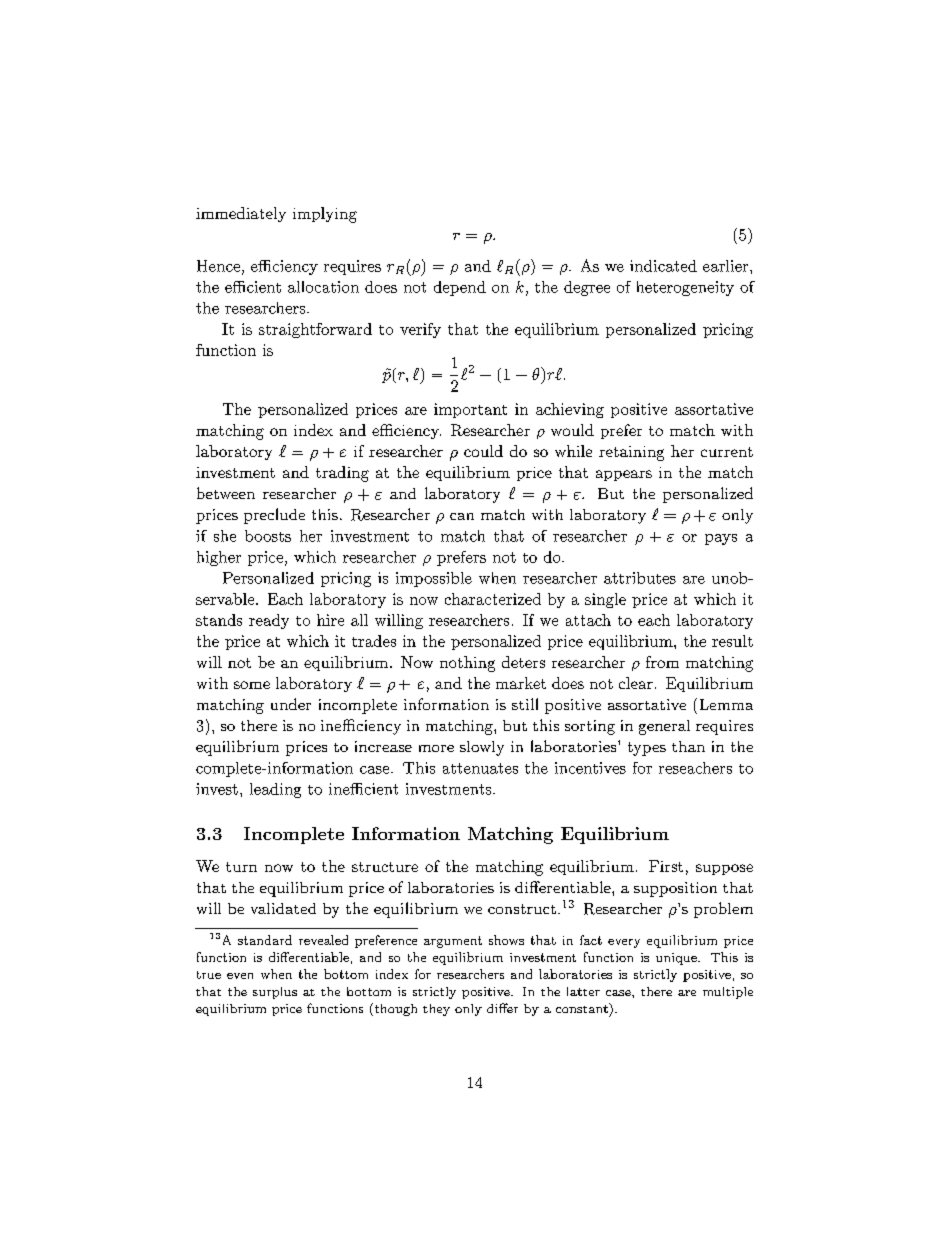  Describe the element at coordinates (241, 214) in the screenshot. I see `immediately` at that location.
